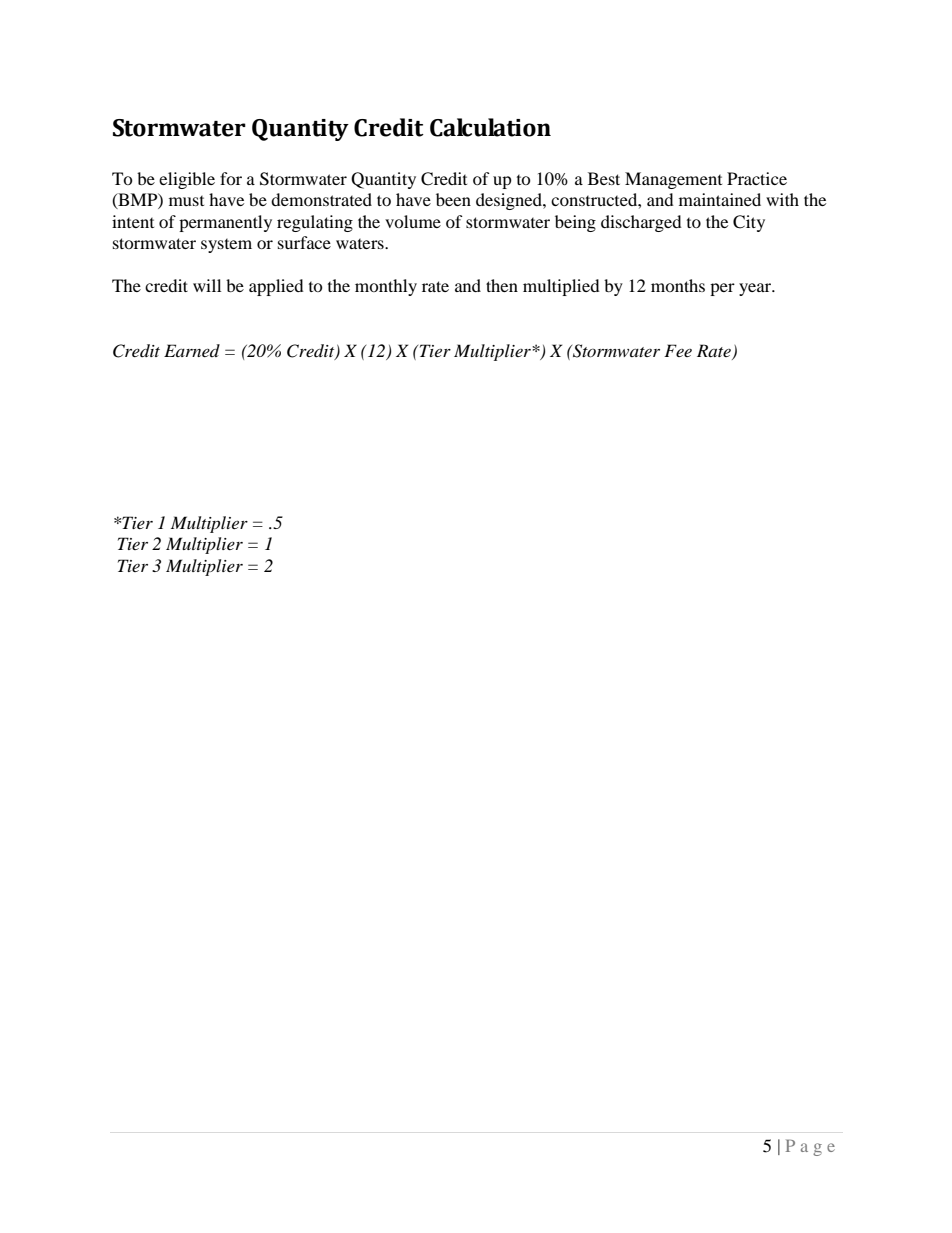 The width and height of the document is (952, 1233). Describe the element at coordinates (226, 246) in the document. I see `system` at that location.
